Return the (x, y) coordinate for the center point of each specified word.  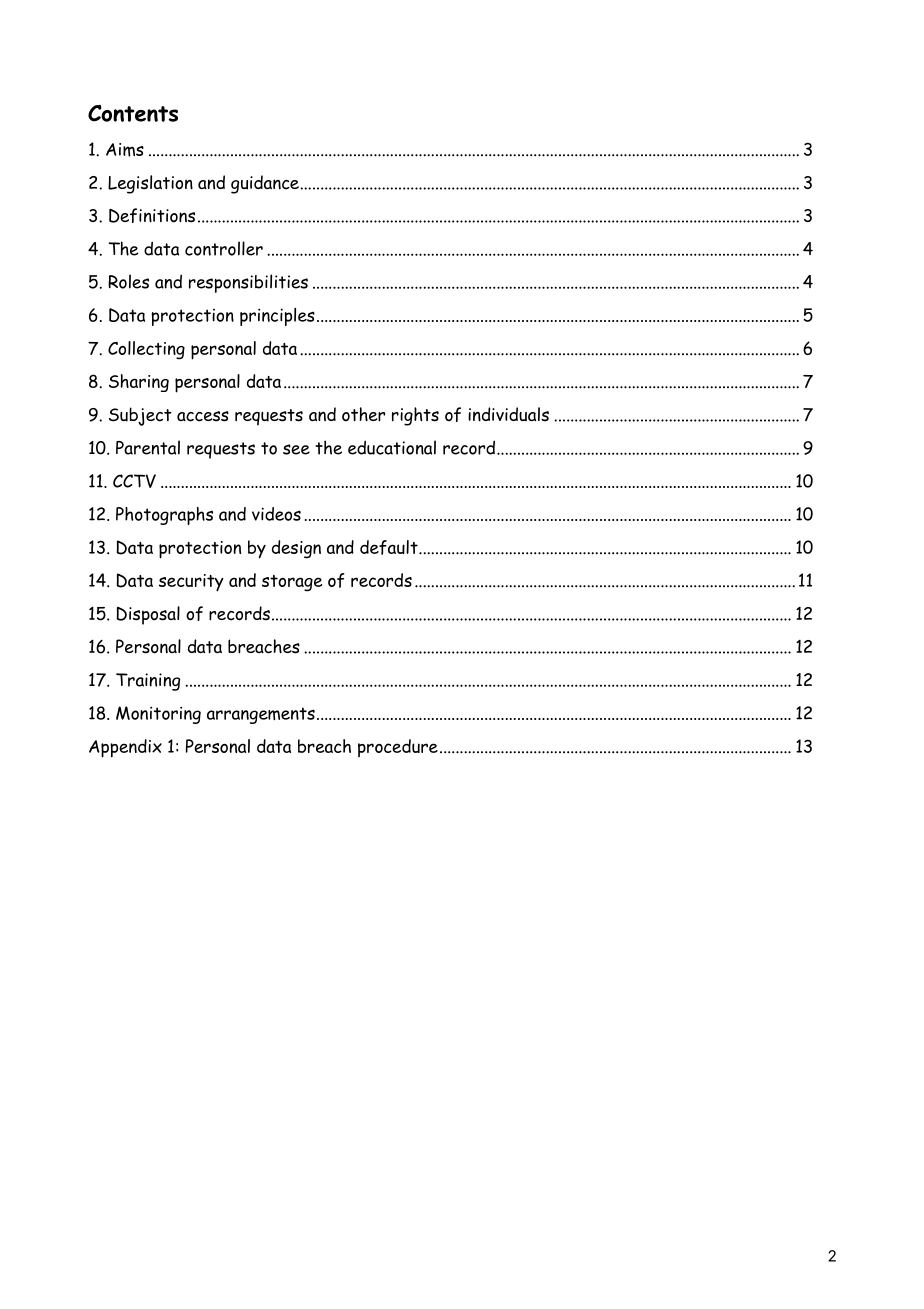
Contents (133, 113)
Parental (148, 447)
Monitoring (158, 715)
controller (224, 248)
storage (292, 583)
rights (415, 416)
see (296, 449)
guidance (266, 184)
